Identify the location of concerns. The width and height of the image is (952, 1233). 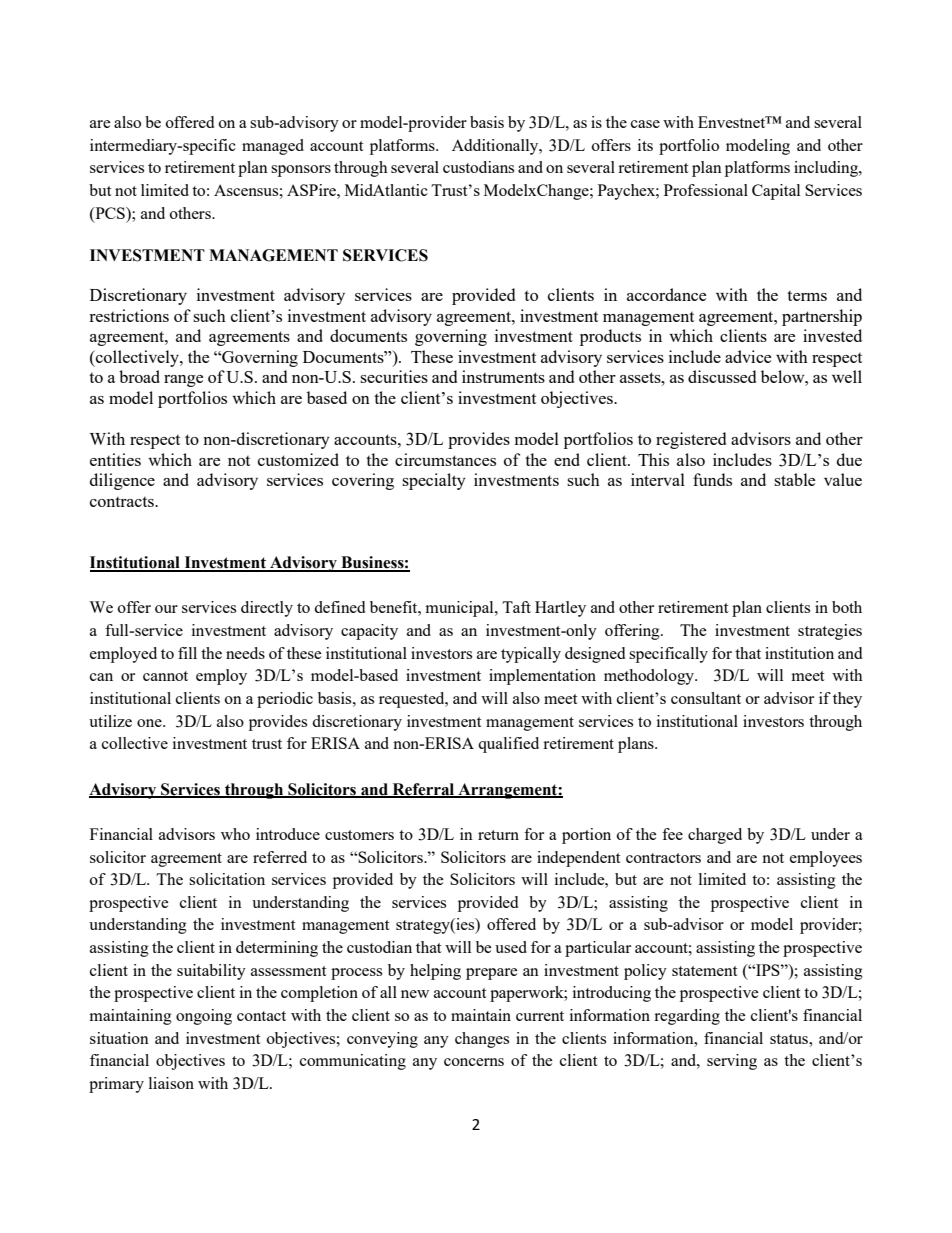
(474, 1062).
